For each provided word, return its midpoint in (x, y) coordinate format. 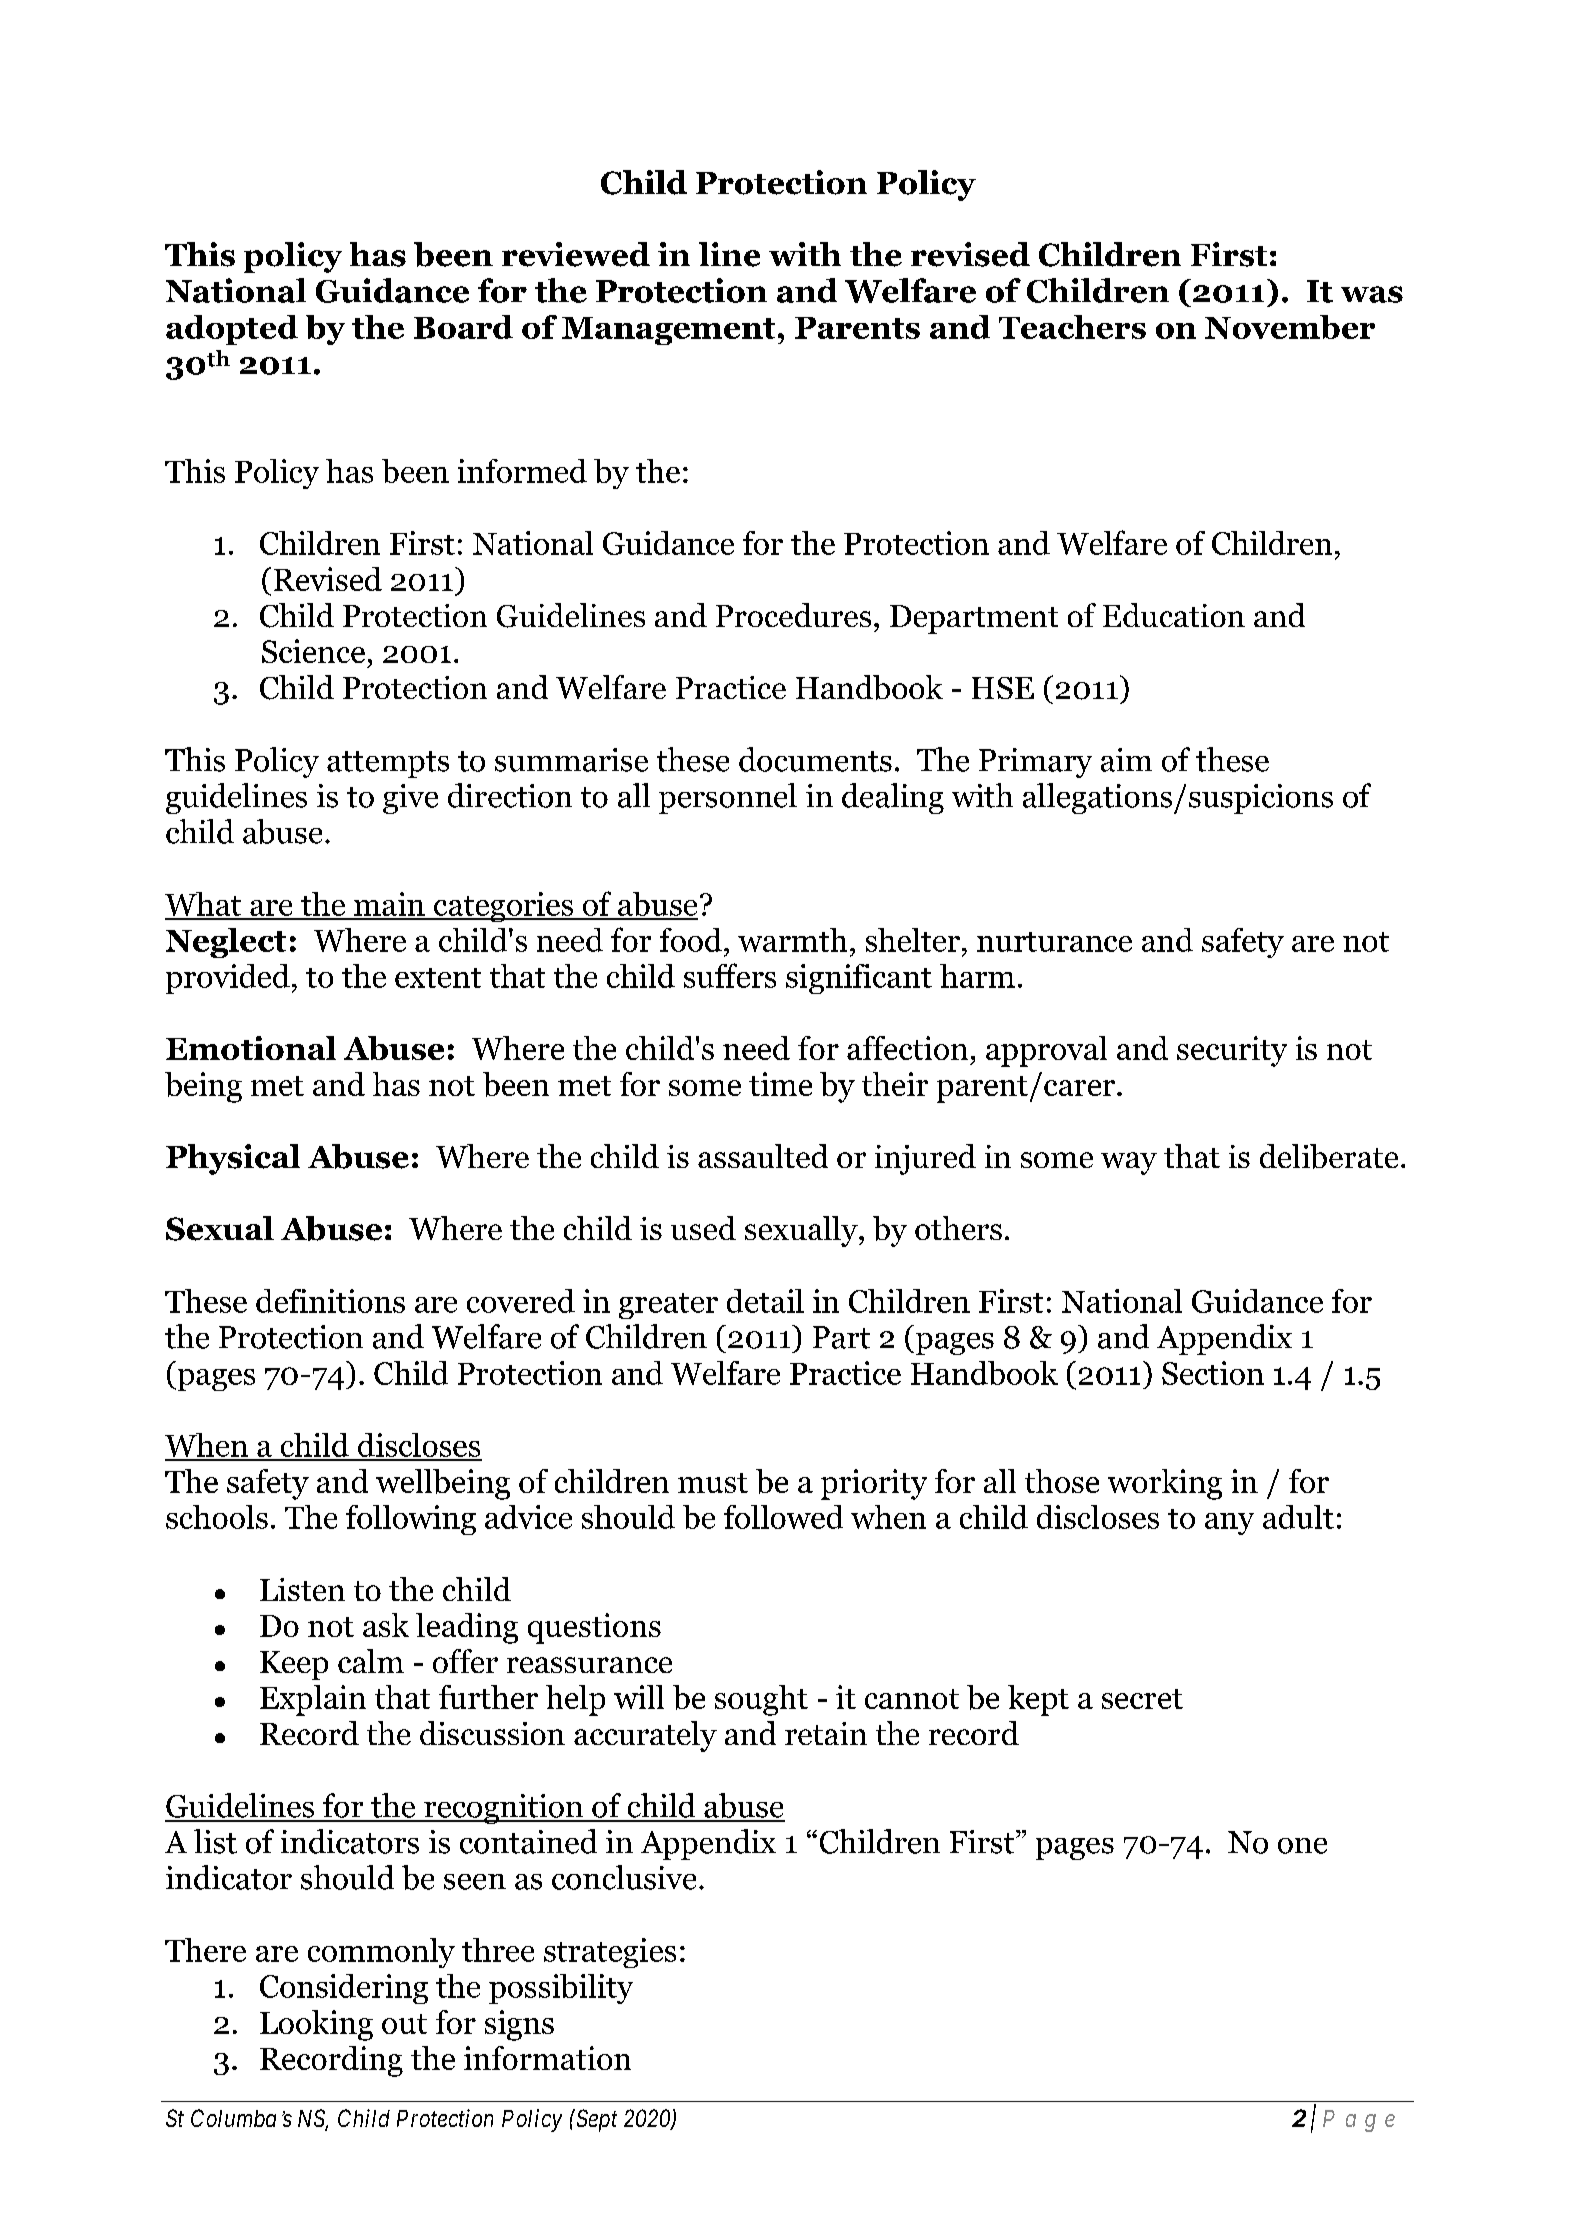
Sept (595, 2120)
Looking (316, 2025)
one (1302, 1846)
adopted (232, 330)
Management (668, 331)
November (1290, 327)
